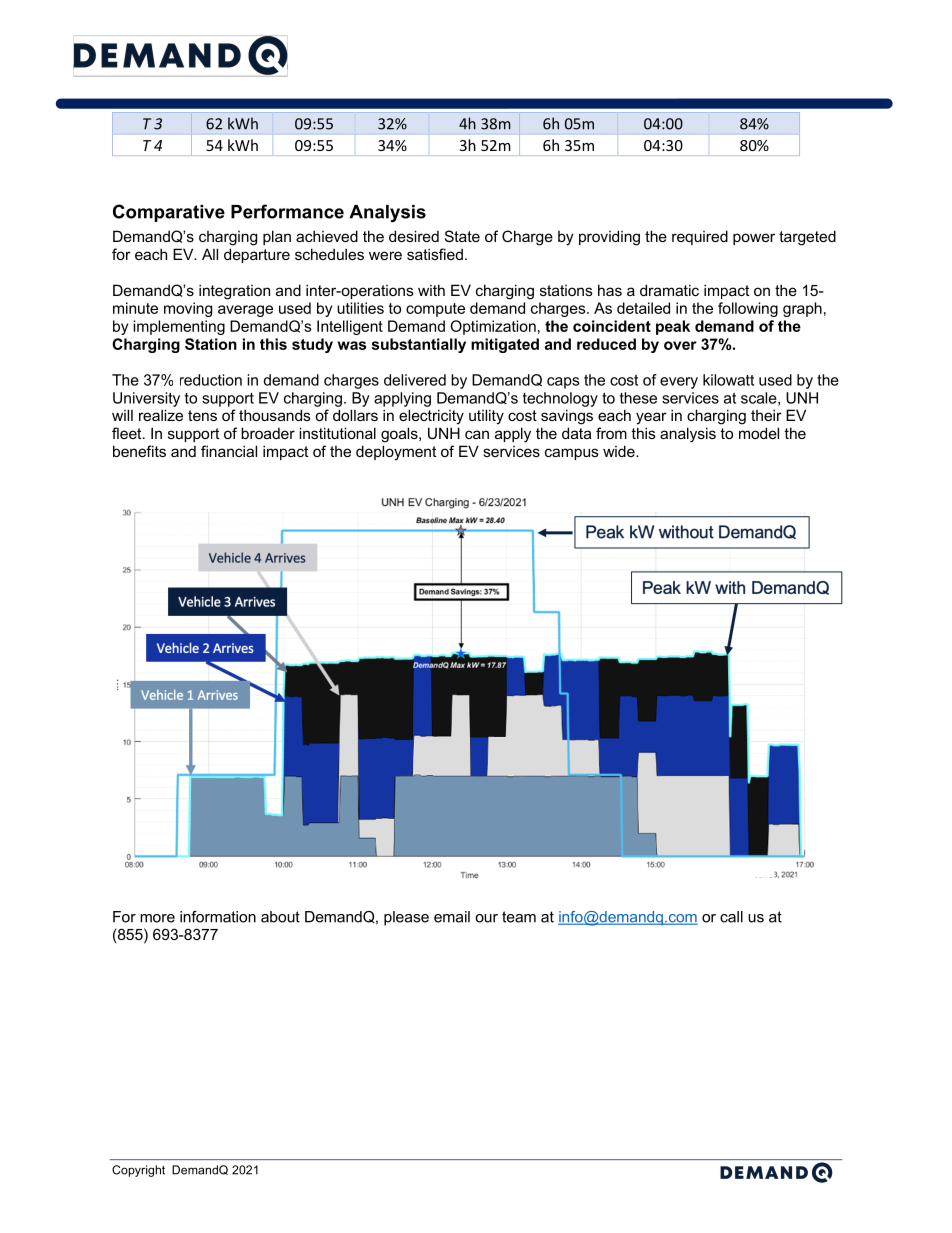 The height and width of the page is (1233, 952). Describe the element at coordinates (462, 236) in the page. I see `State` at that location.
